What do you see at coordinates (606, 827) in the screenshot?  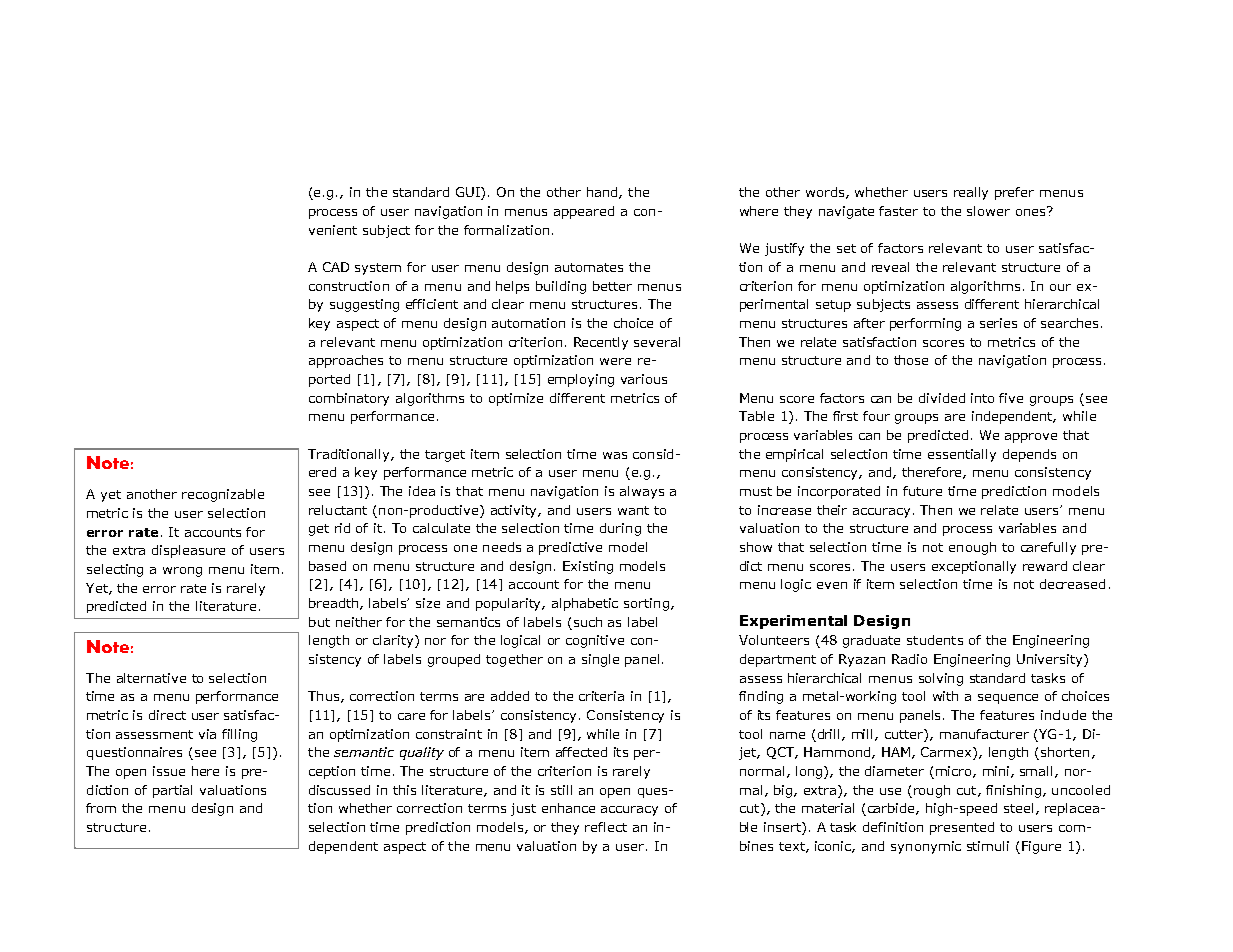 I see `reflect` at bounding box center [606, 827].
